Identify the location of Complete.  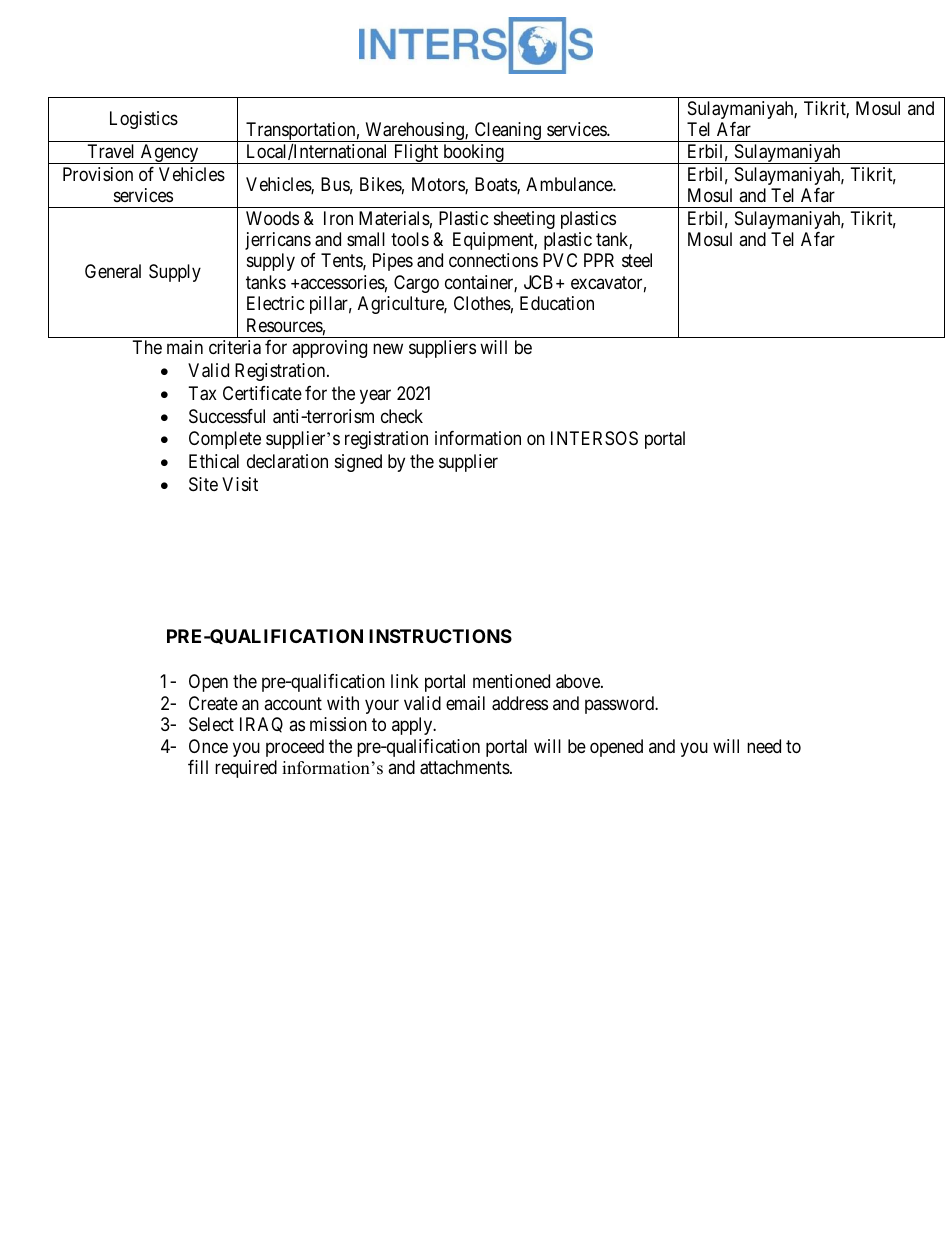
(225, 440).
